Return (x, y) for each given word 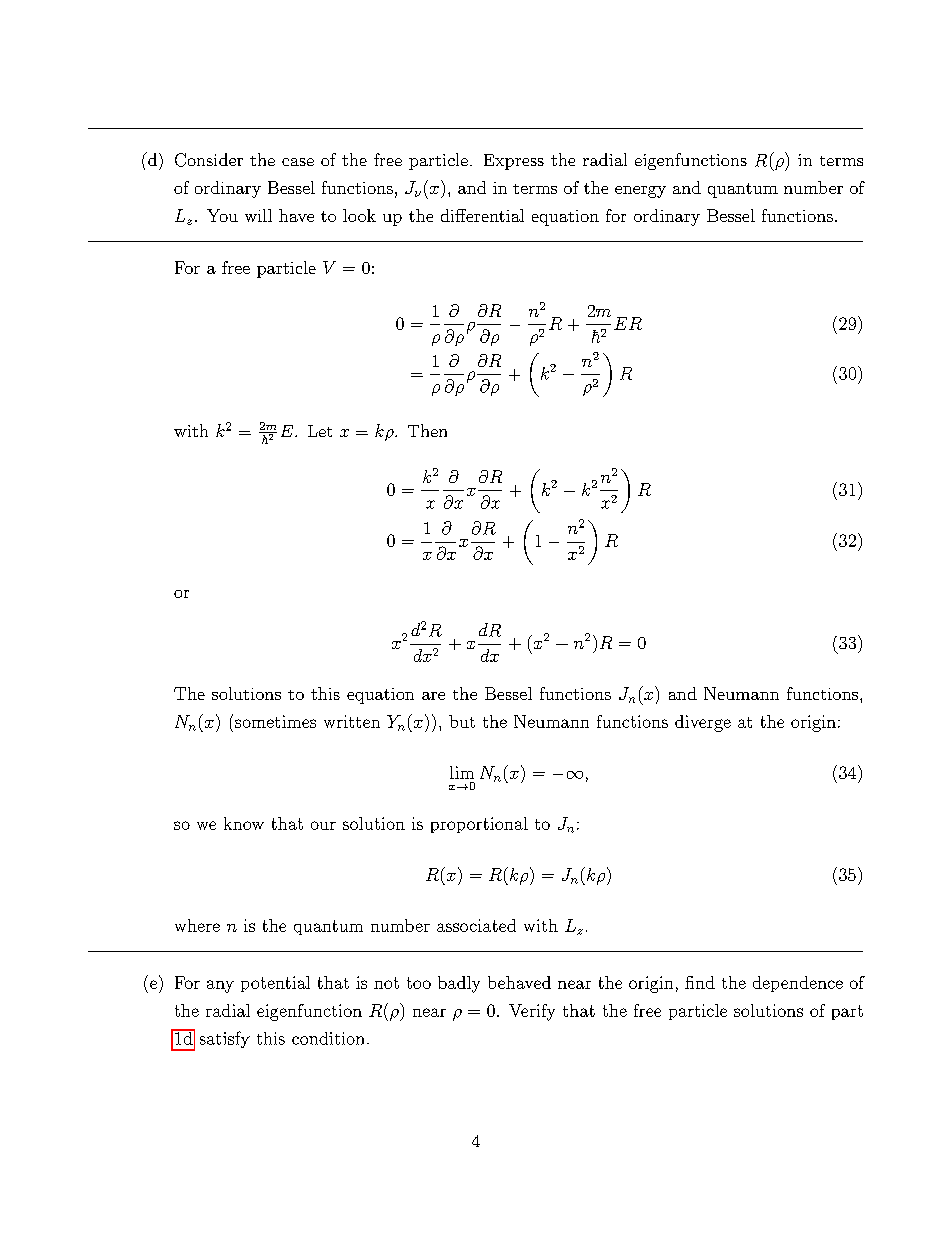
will (258, 215)
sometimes (275, 721)
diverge (703, 723)
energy (640, 192)
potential (275, 984)
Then (427, 430)
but (462, 721)
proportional (479, 825)
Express (514, 162)
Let (320, 431)
